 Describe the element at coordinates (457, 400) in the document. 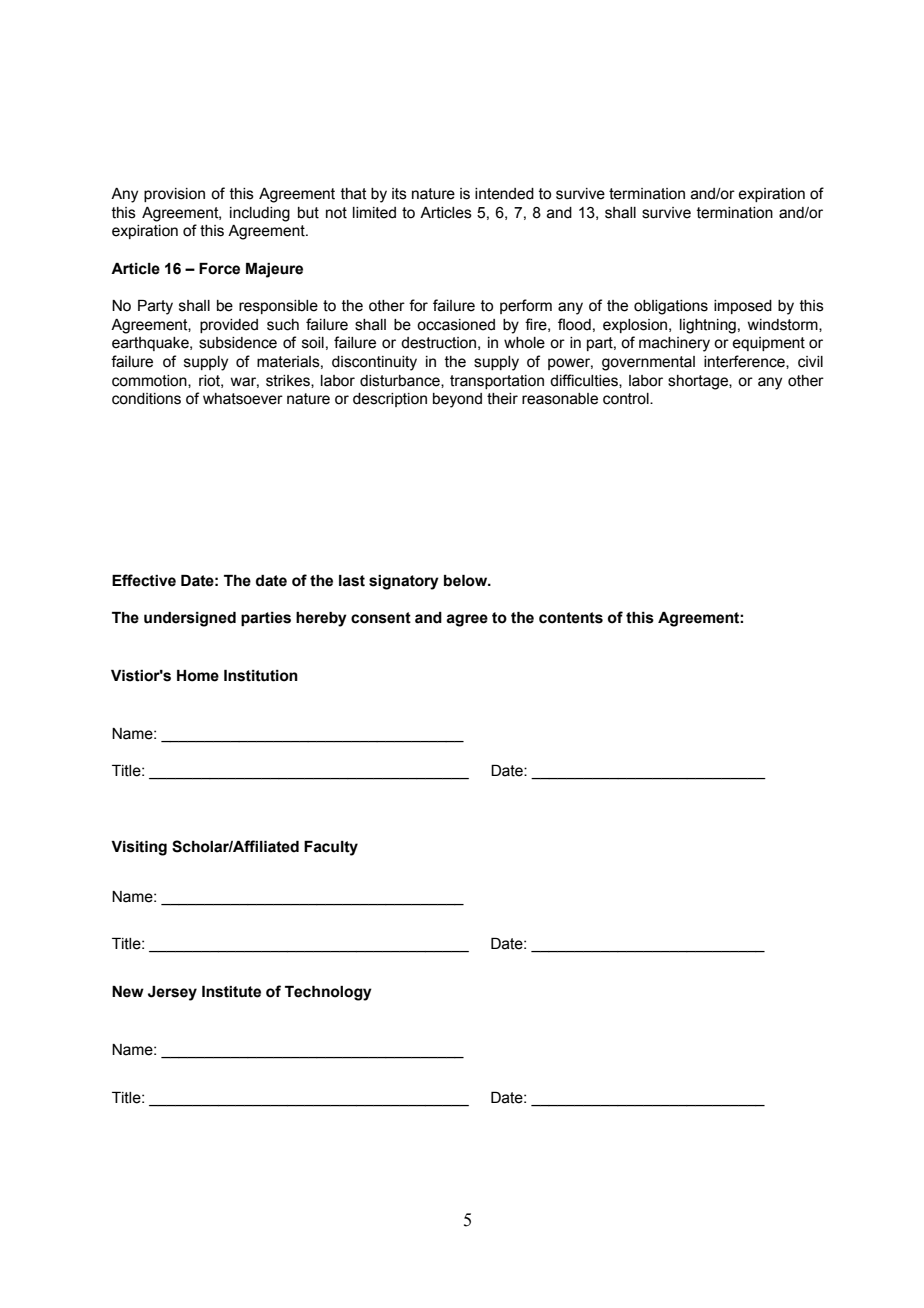

I see `beyond` at that location.
